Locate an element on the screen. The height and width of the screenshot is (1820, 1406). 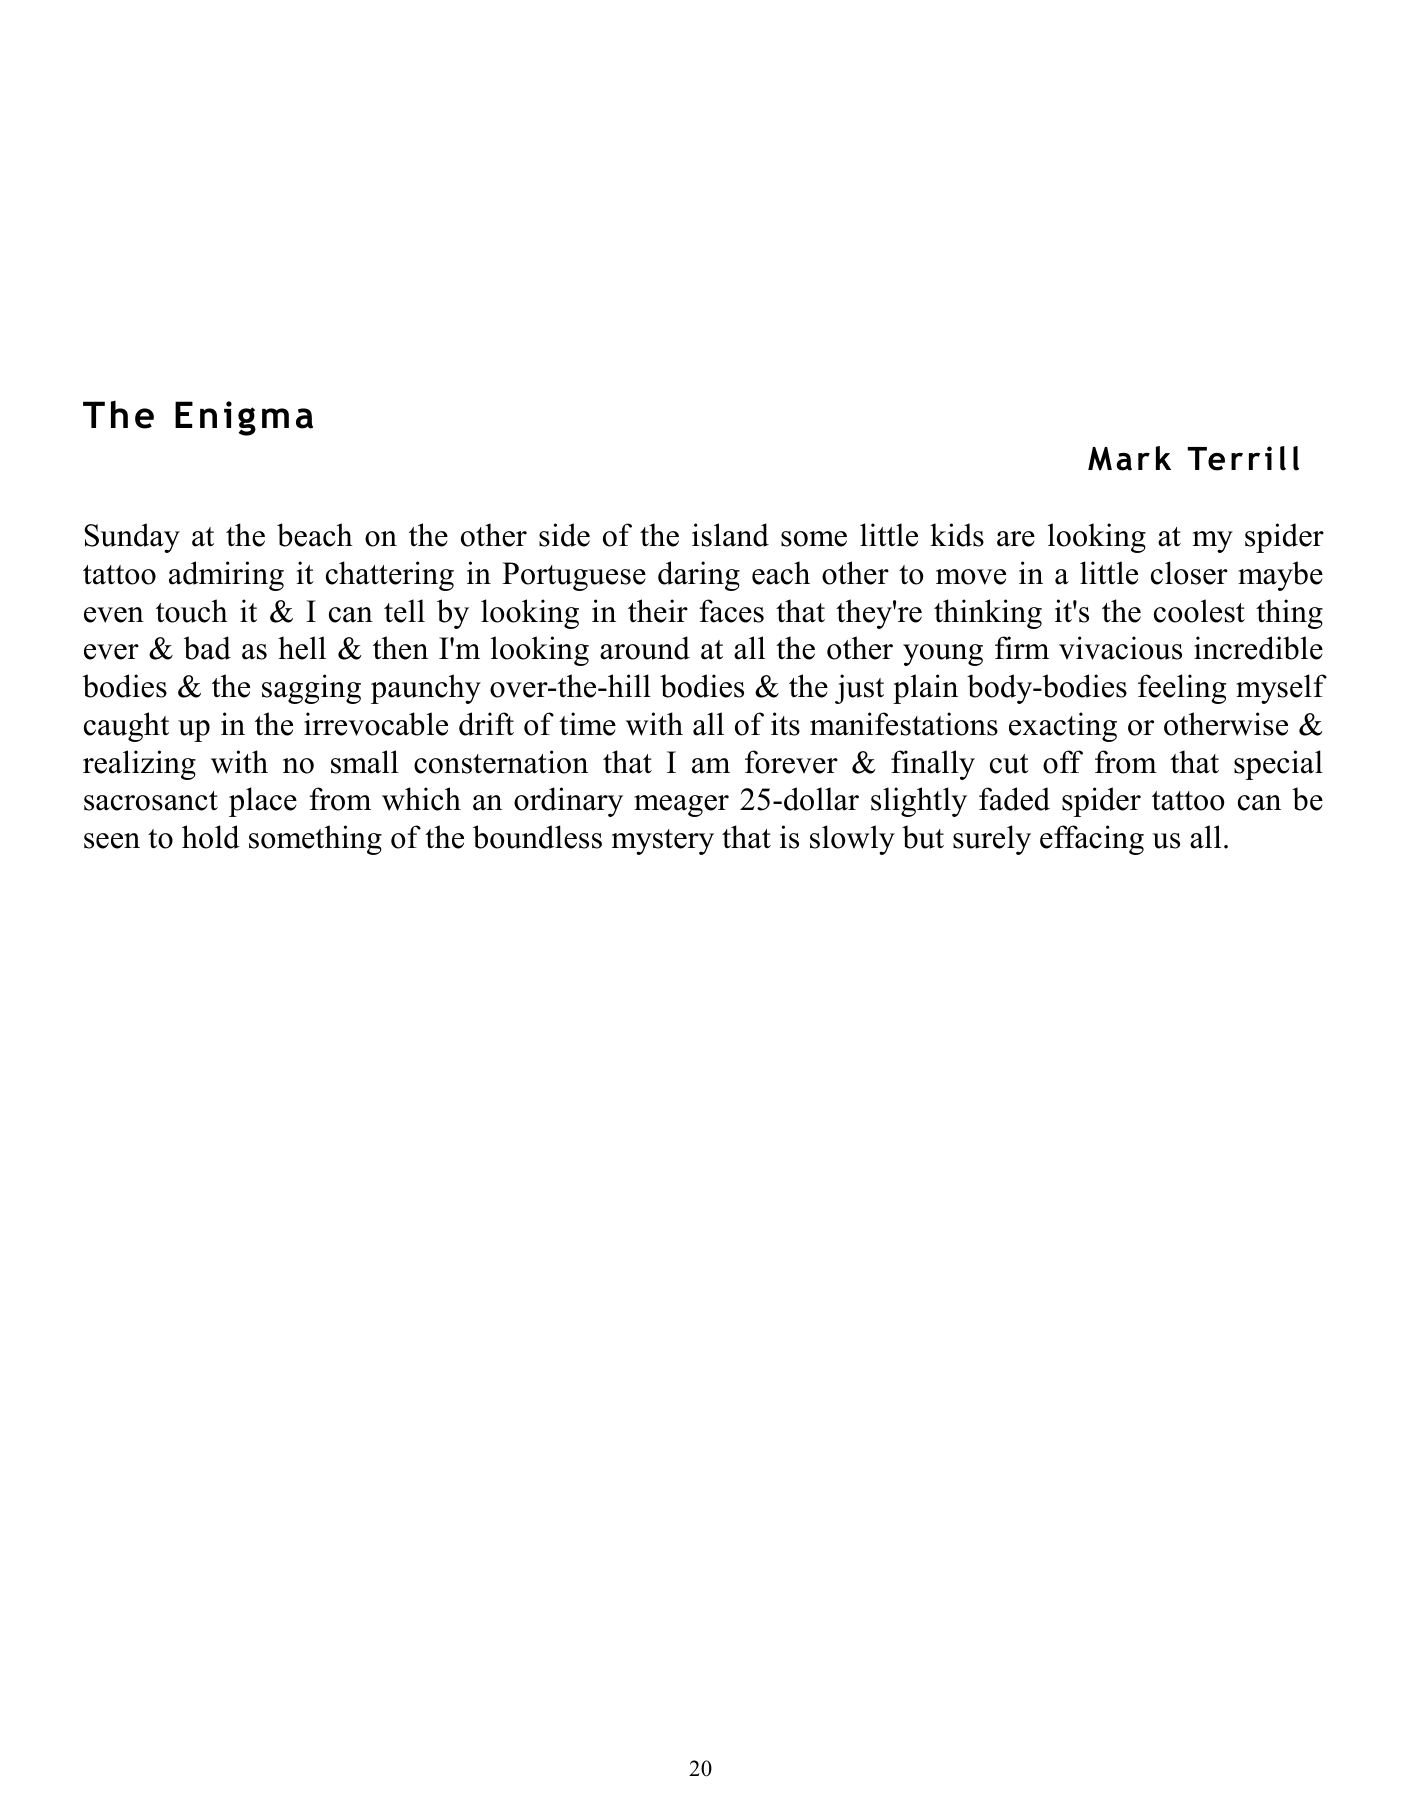
Sunday is located at coordinates (132, 538).
